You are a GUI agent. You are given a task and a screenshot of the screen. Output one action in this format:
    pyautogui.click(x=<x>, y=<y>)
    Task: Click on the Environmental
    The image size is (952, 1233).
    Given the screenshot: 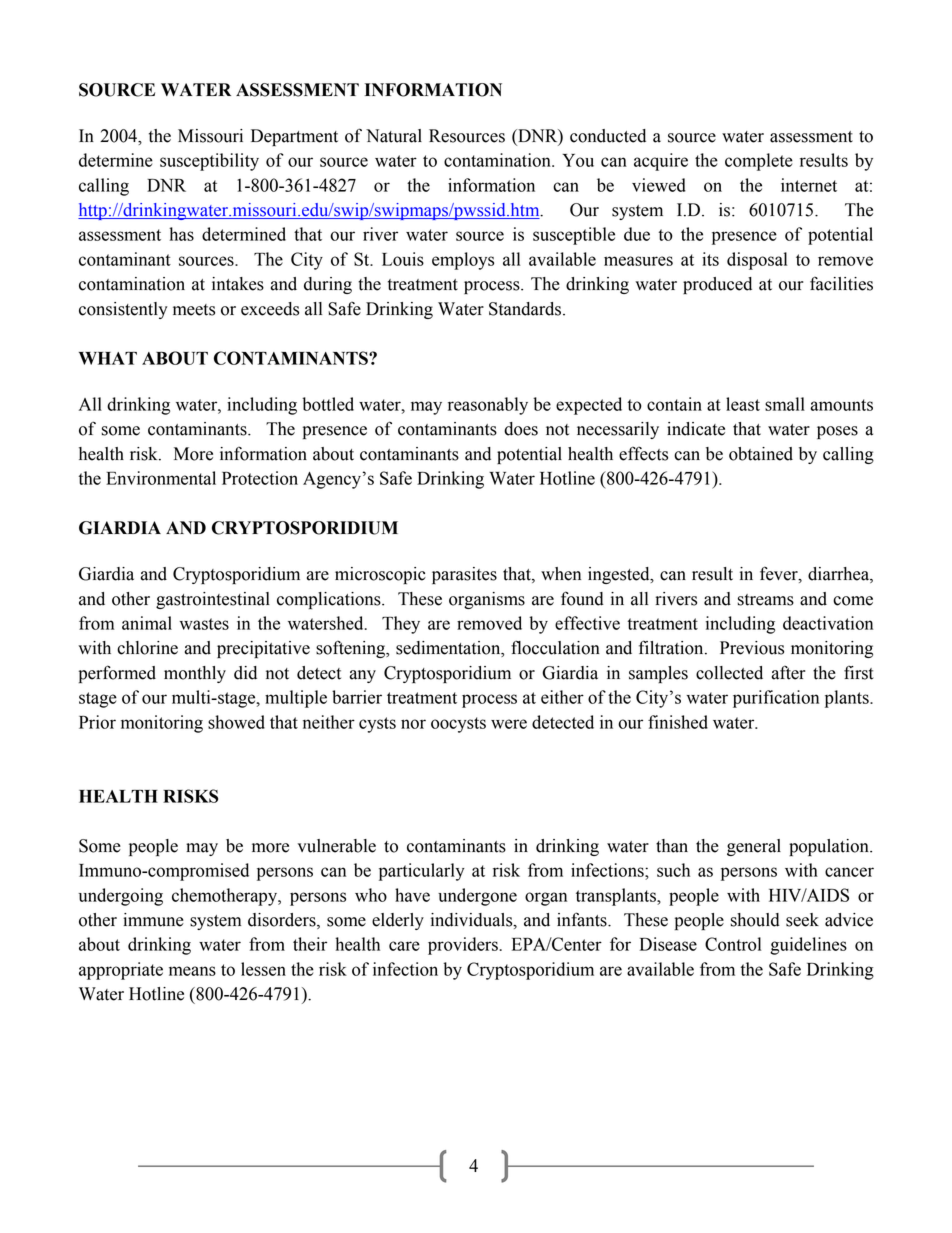 What is the action you would take?
    pyautogui.click(x=161, y=478)
